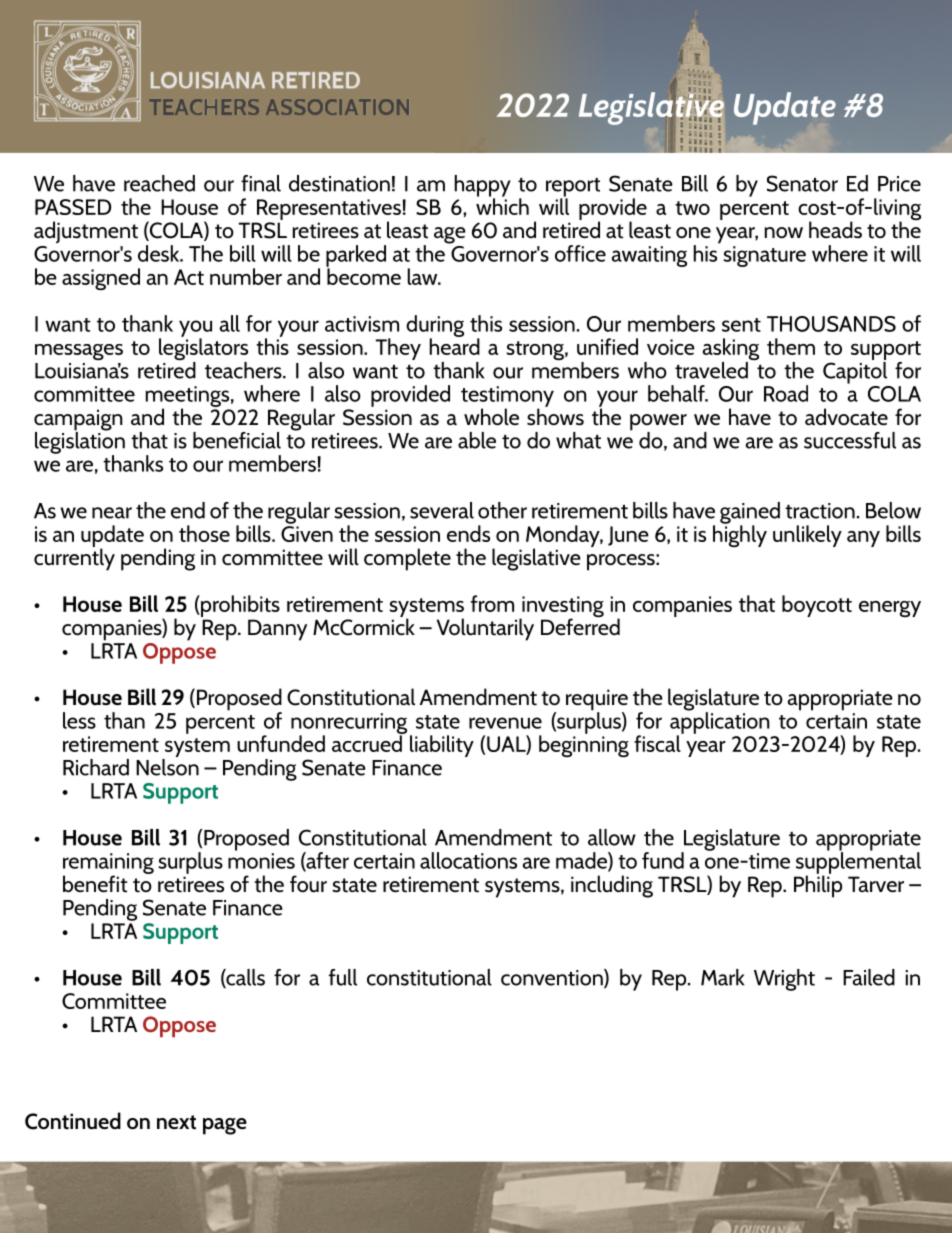  I want to click on next, so click(176, 1122).
